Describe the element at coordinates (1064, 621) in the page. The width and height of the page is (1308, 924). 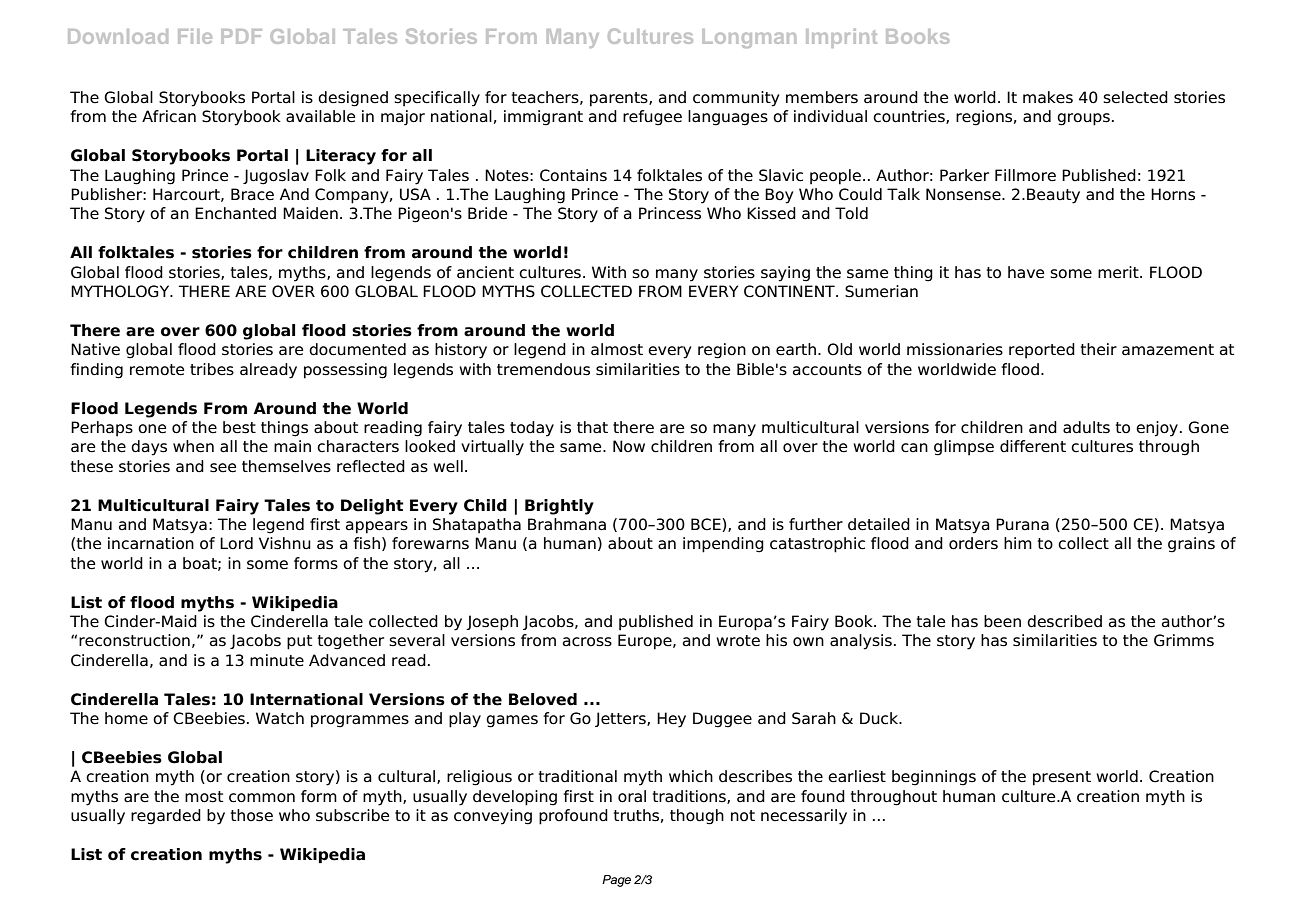
I see `described` at that location.
